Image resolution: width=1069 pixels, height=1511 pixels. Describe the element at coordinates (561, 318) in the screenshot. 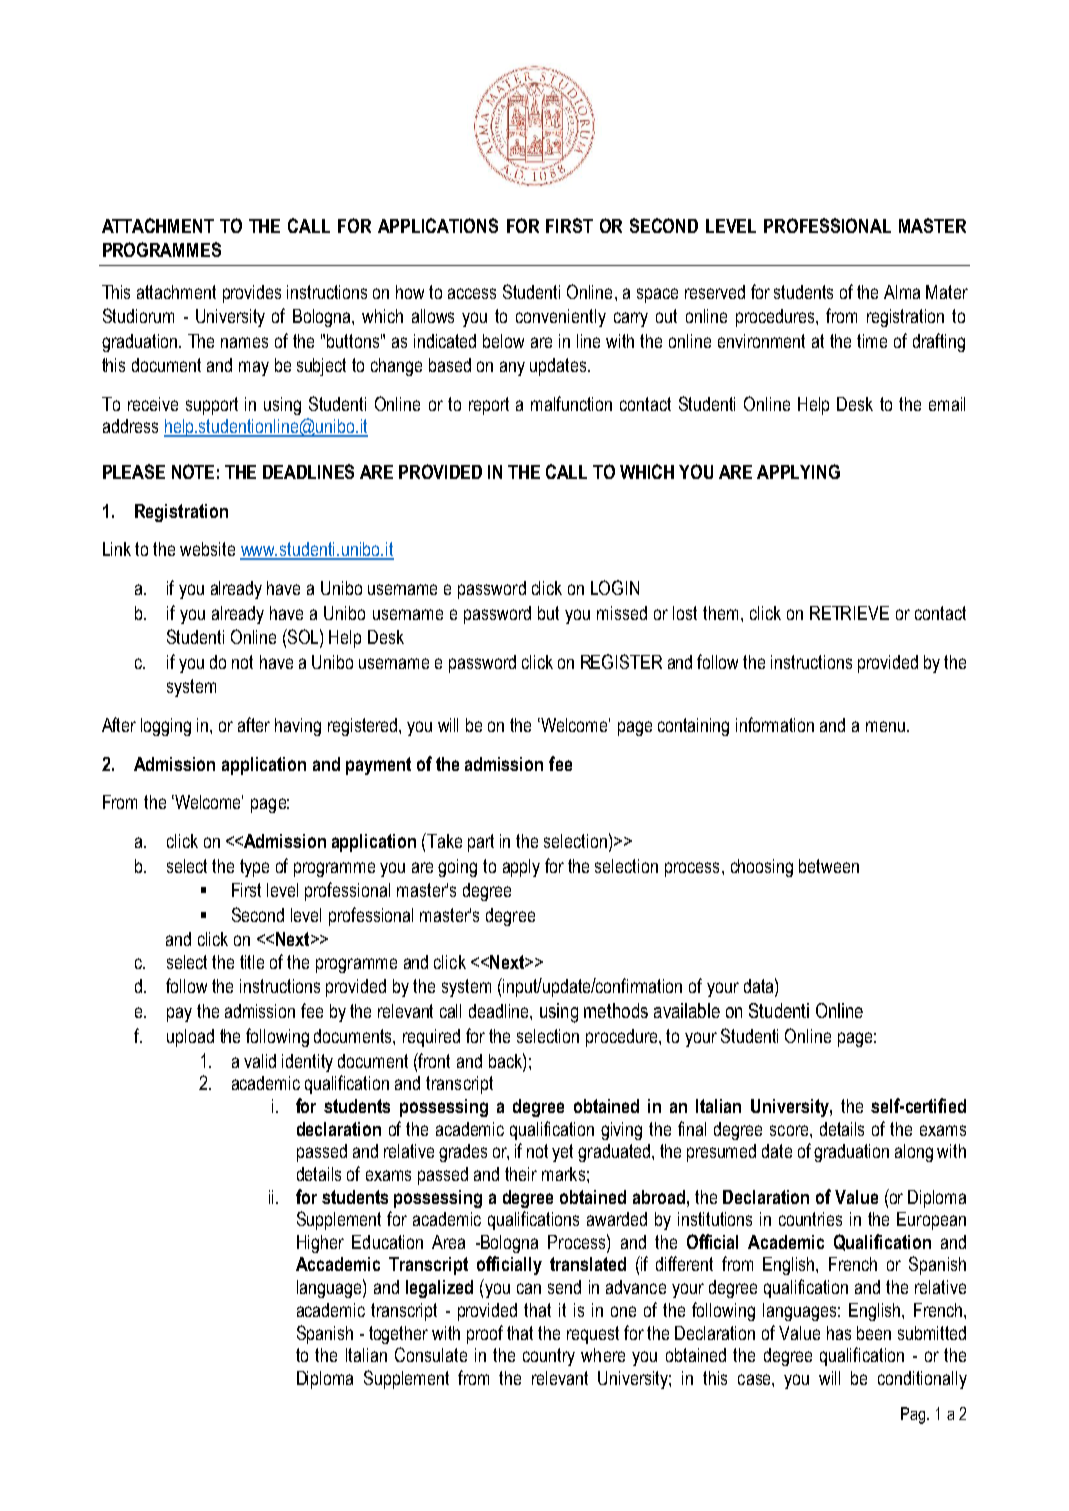

I see `conveniently` at that location.
